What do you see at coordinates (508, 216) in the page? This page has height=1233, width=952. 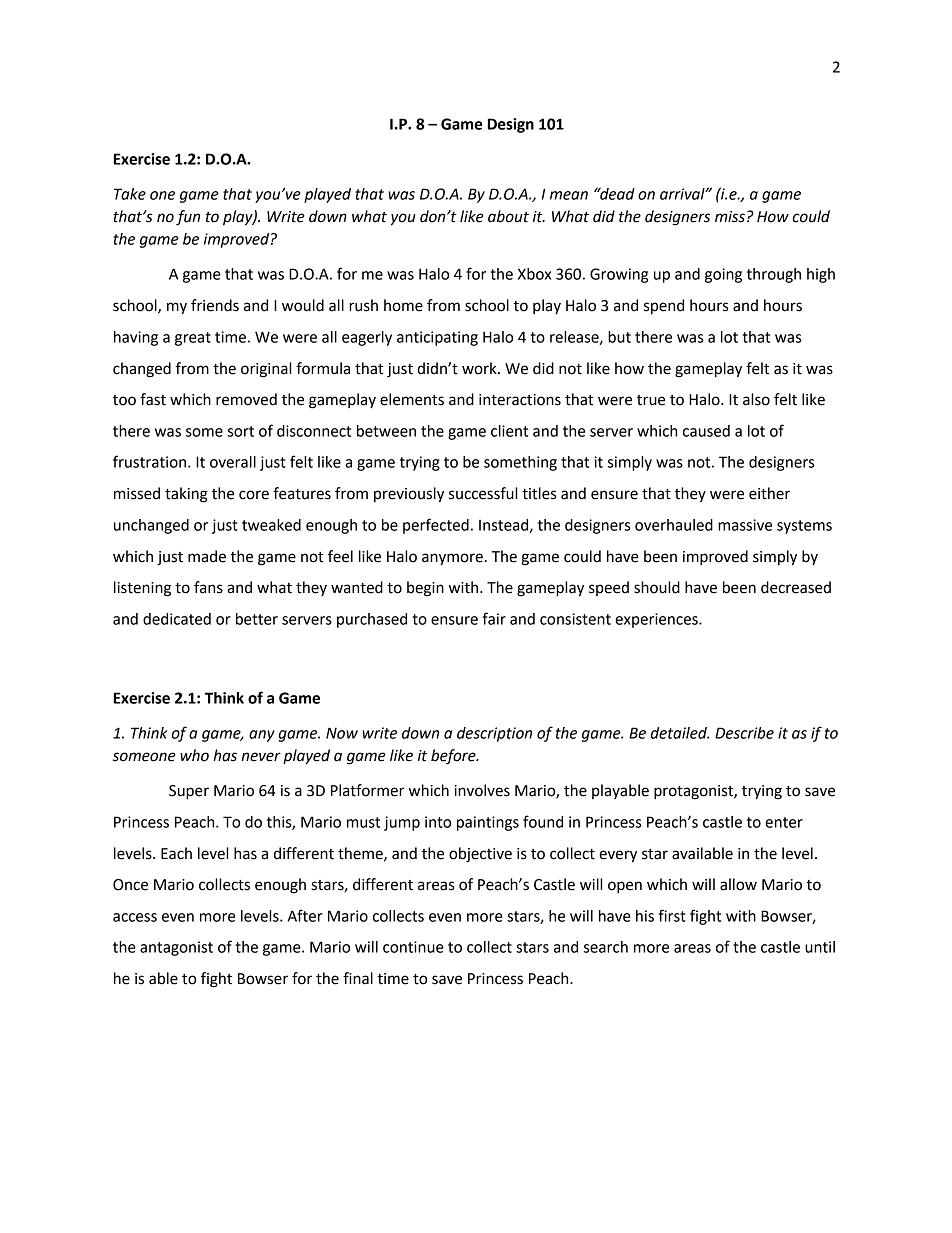 I see `about` at bounding box center [508, 216].
